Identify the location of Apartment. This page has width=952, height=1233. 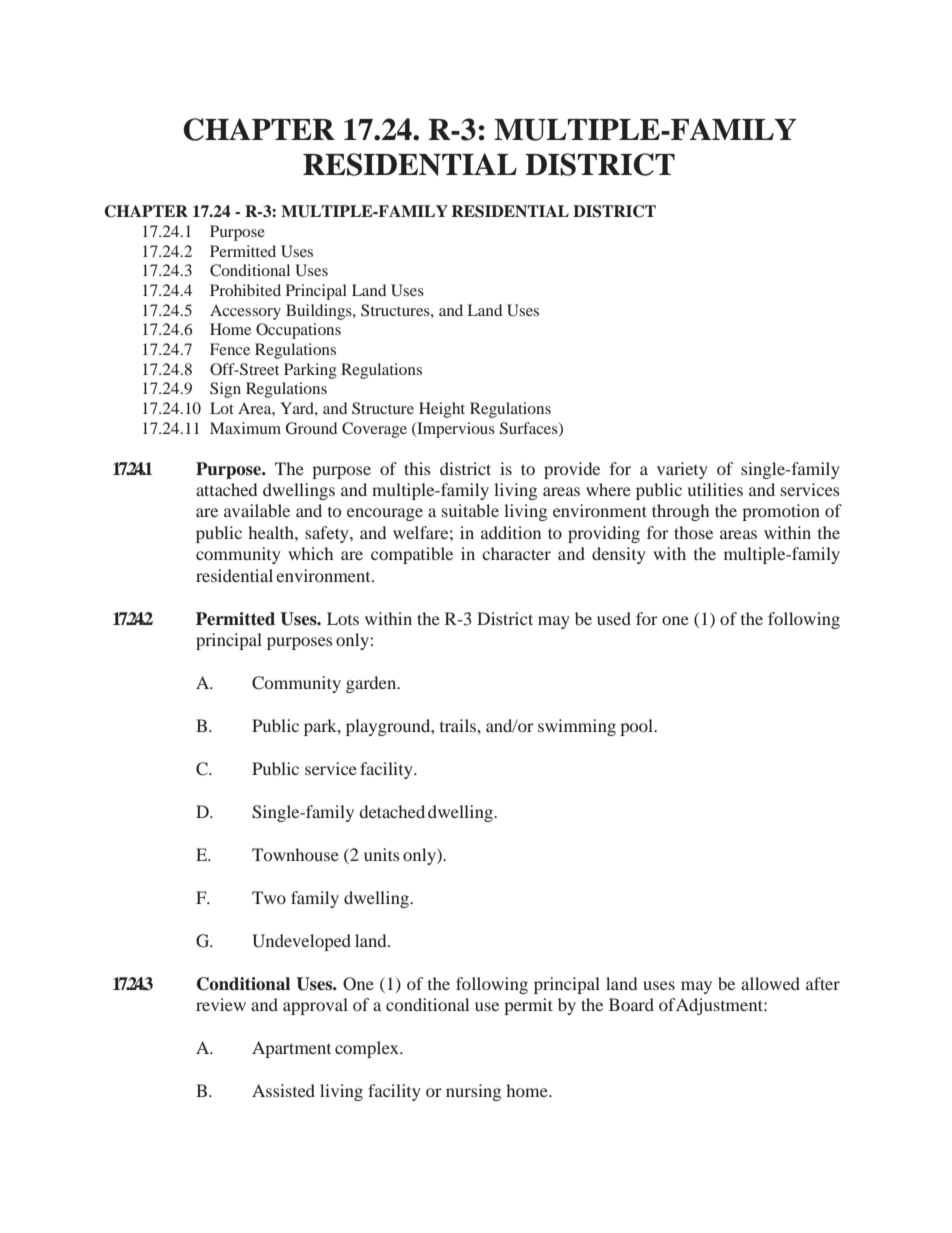
(291, 1049).
